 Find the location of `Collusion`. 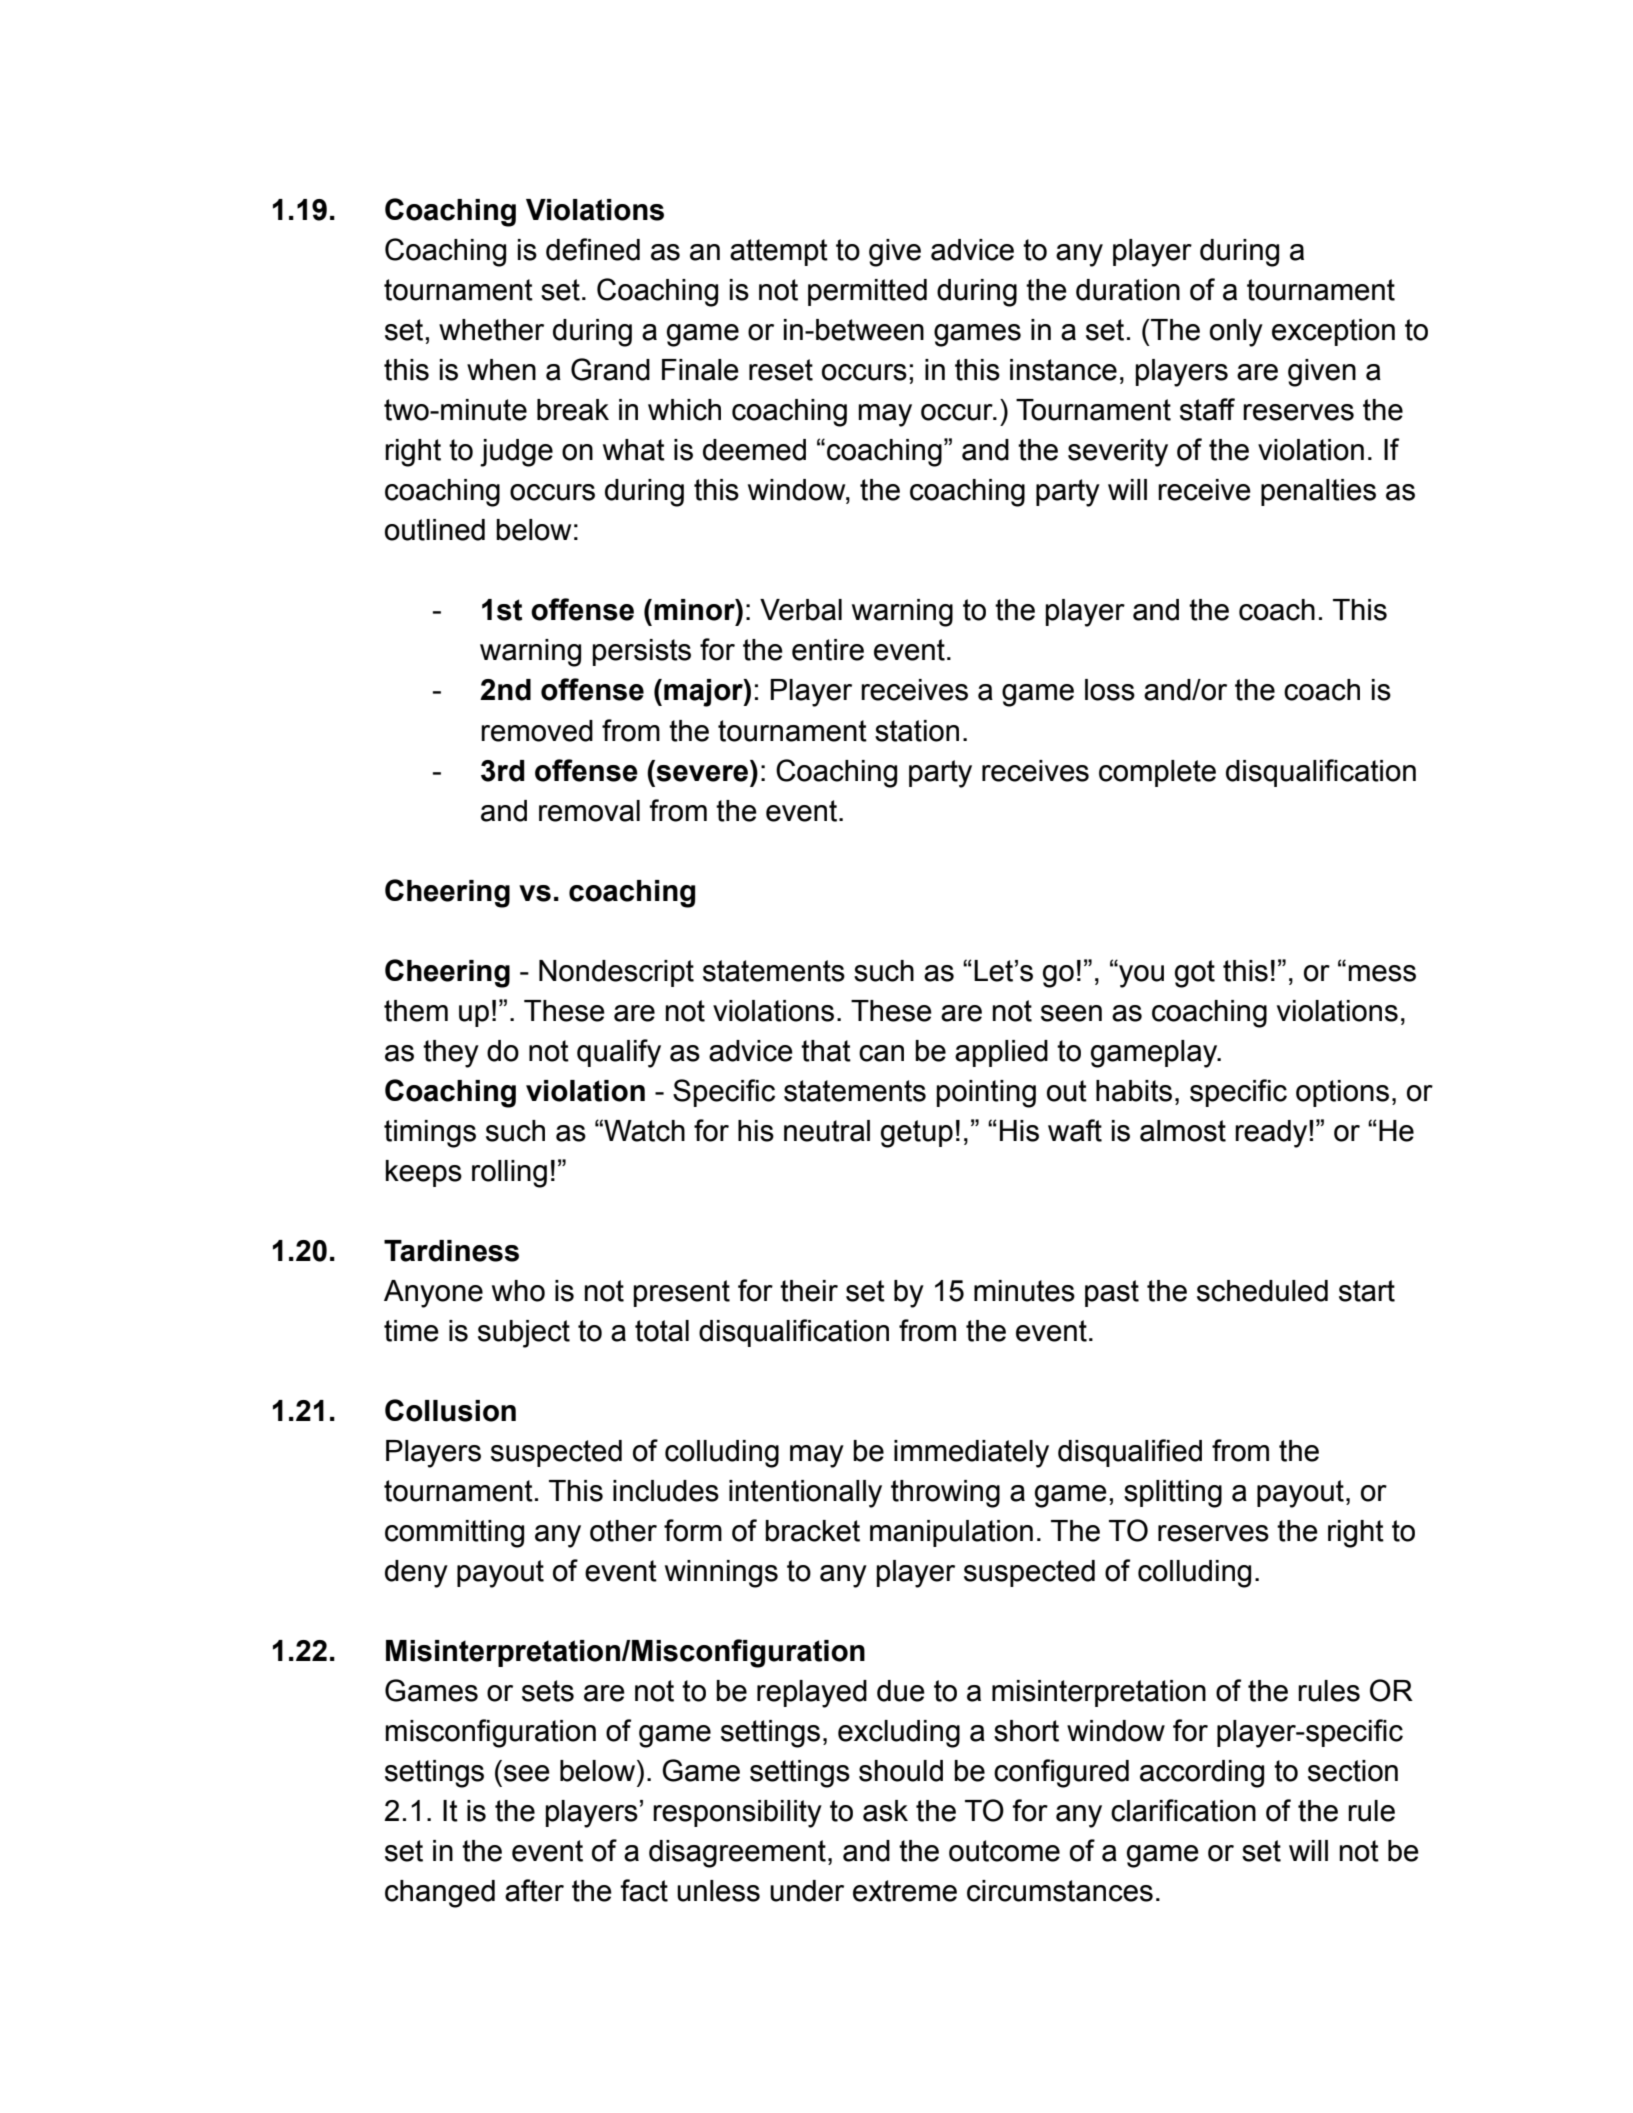

Collusion is located at coordinates (450, 1410).
